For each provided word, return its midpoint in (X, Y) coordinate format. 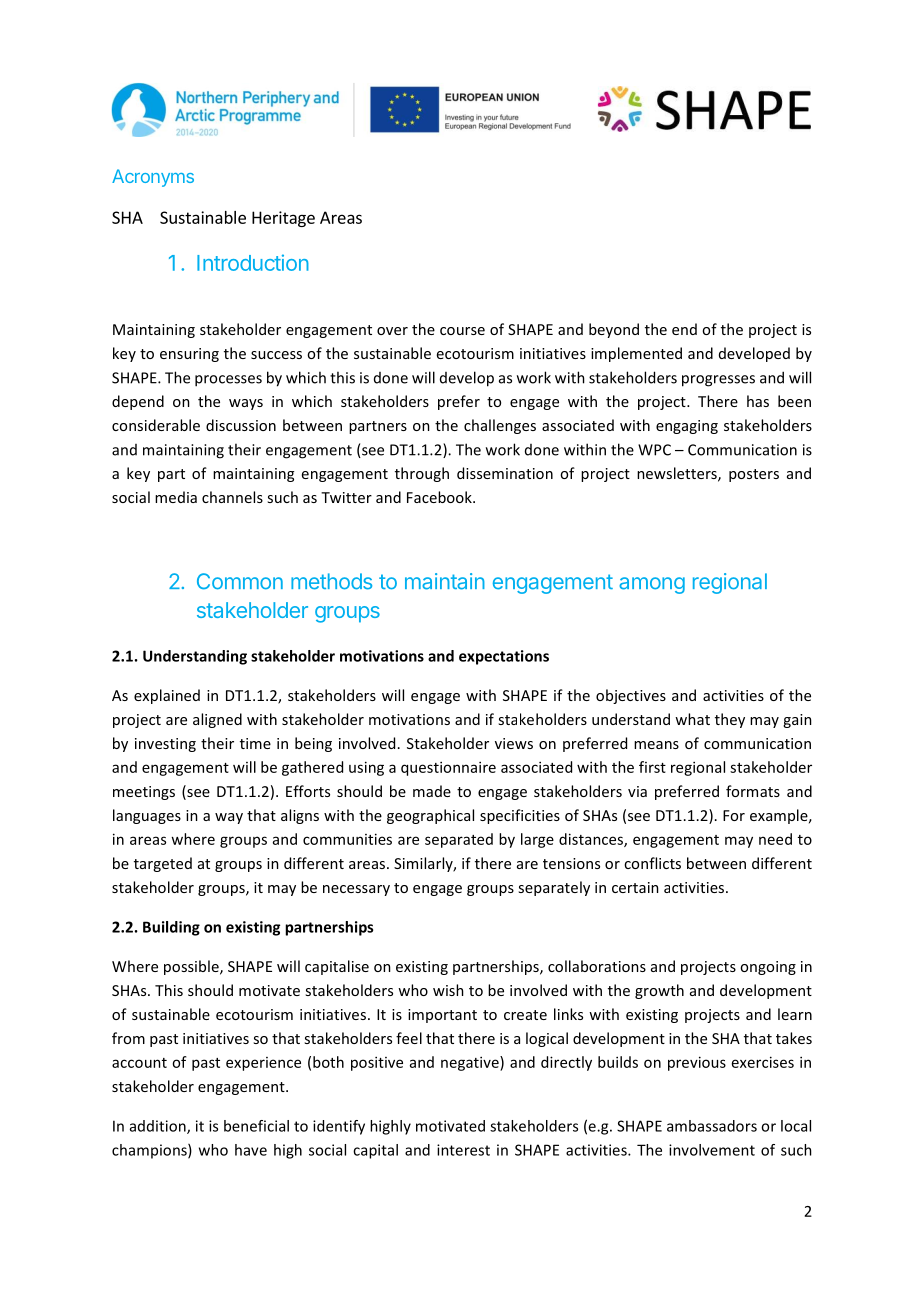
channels (232, 497)
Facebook (440, 497)
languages (147, 816)
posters (754, 475)
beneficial (256, 1126)
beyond (614, 330)
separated (459, 840)
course (462, 331)
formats (753, 791)
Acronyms (153, 178)
